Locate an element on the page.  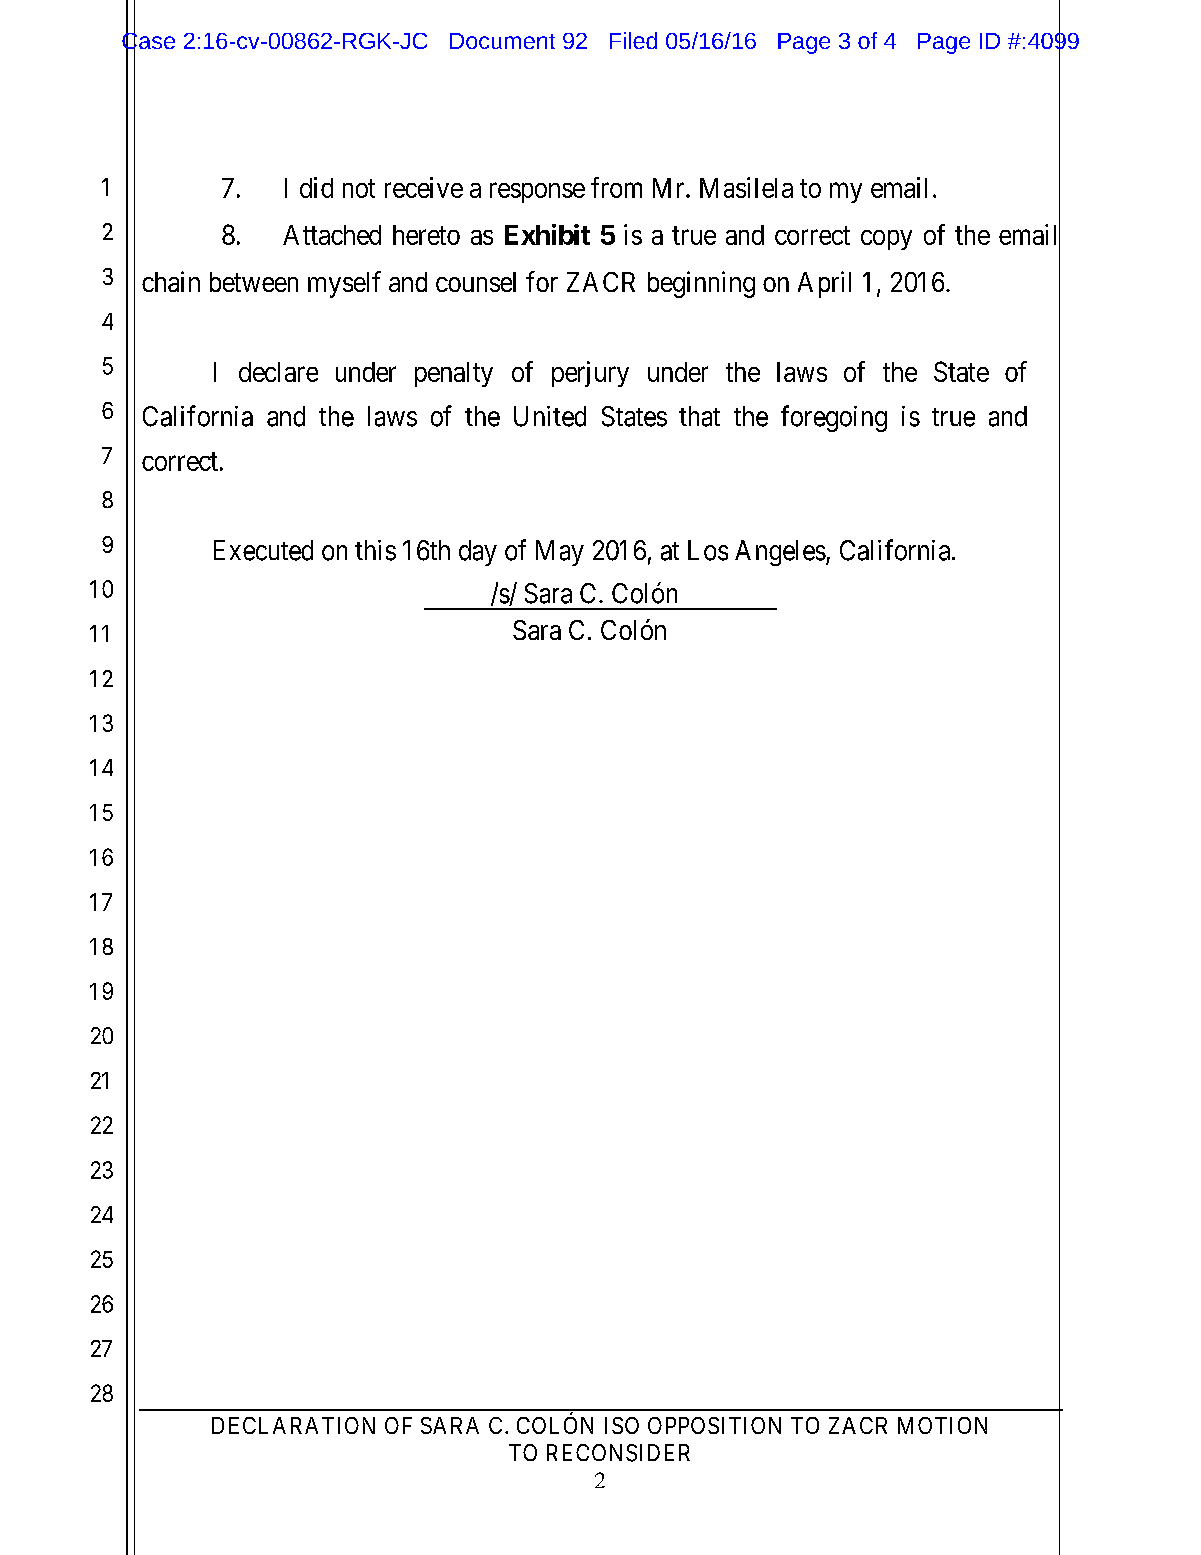
Executed is located at coordinates (263, 550).
